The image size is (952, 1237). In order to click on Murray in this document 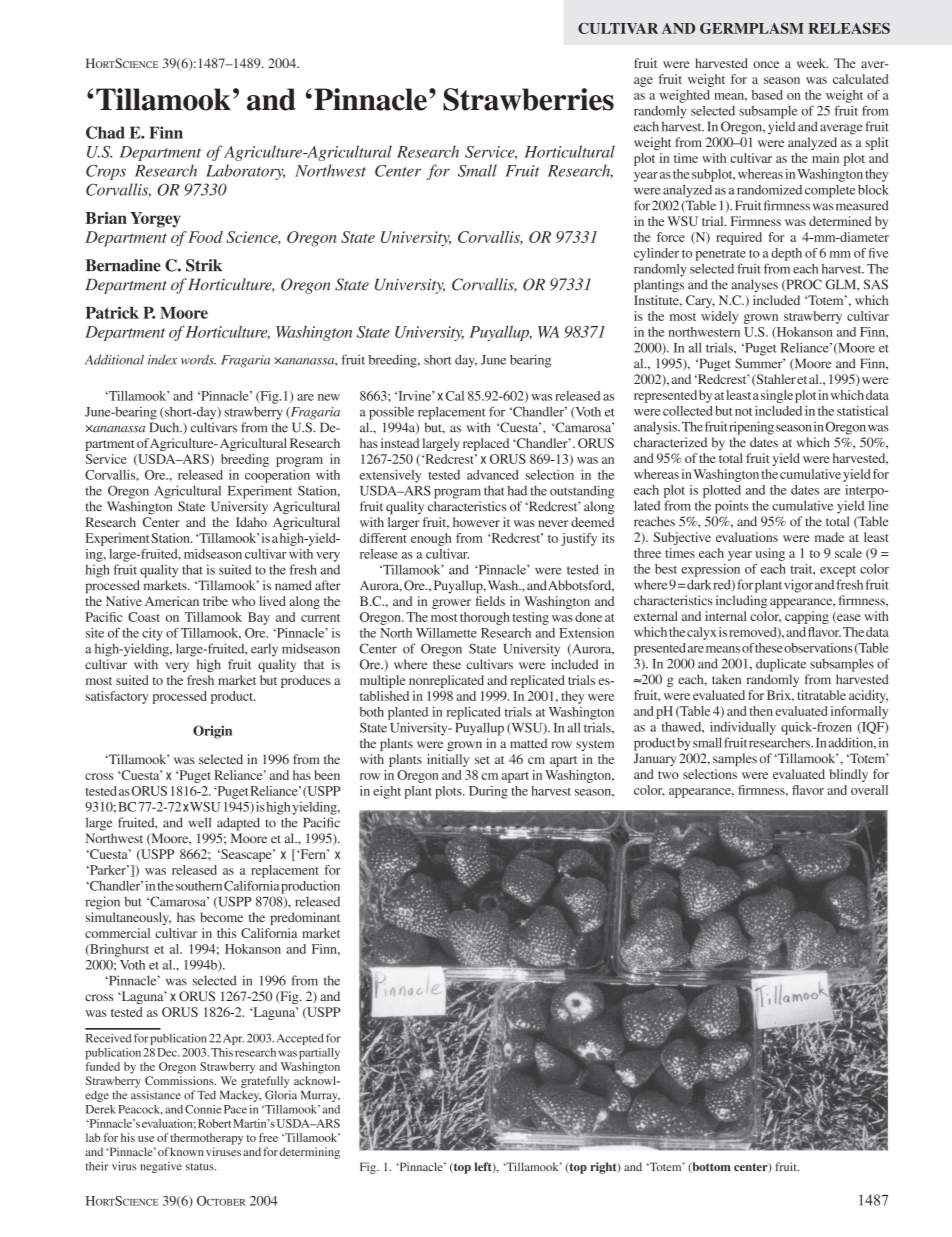, I will do `click(320, 1096)`.
